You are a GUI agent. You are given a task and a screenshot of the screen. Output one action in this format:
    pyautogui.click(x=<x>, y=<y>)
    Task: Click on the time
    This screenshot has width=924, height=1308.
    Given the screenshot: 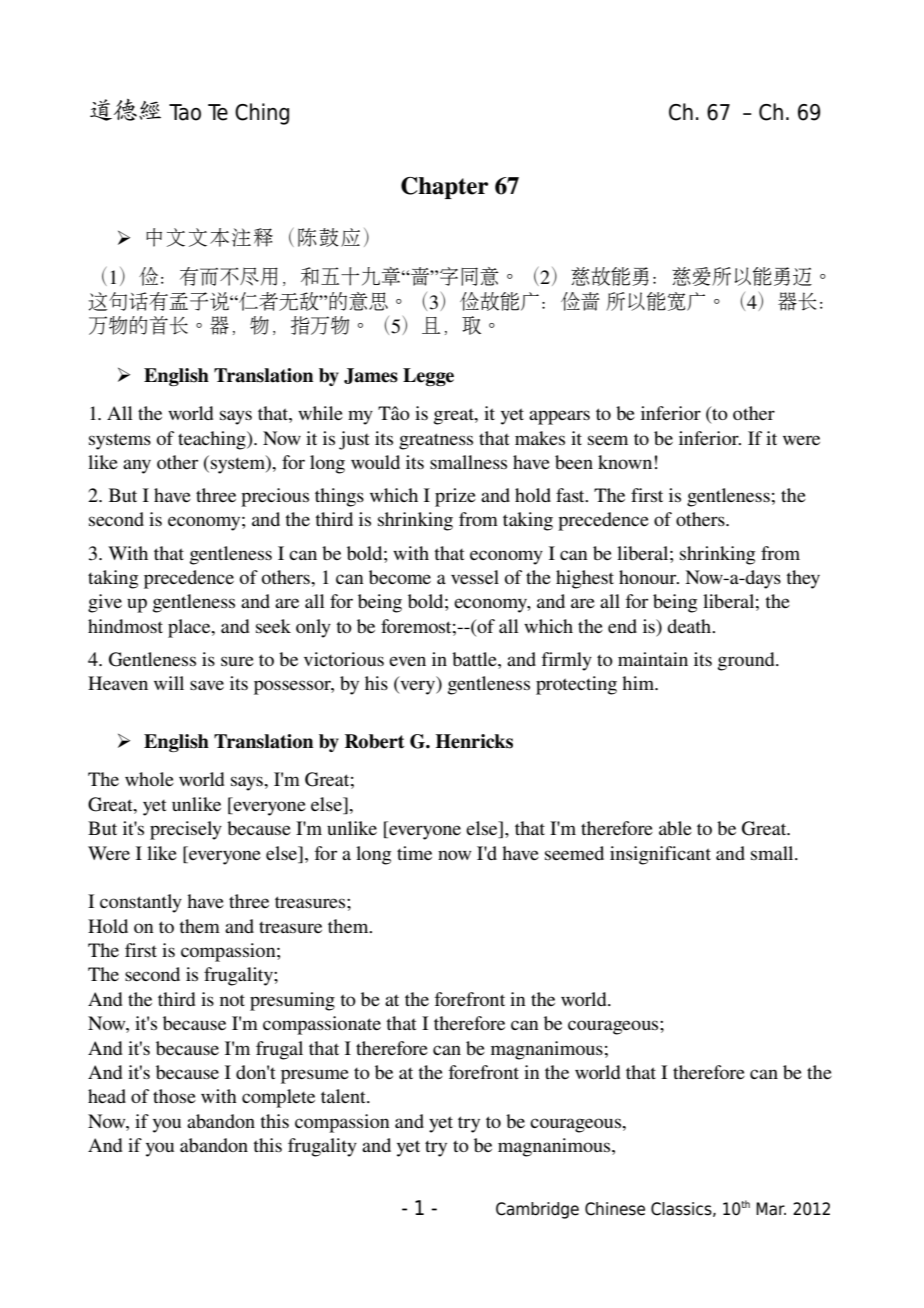 What is the action you would take?
    pyautogui.click(x=414, y=853)
